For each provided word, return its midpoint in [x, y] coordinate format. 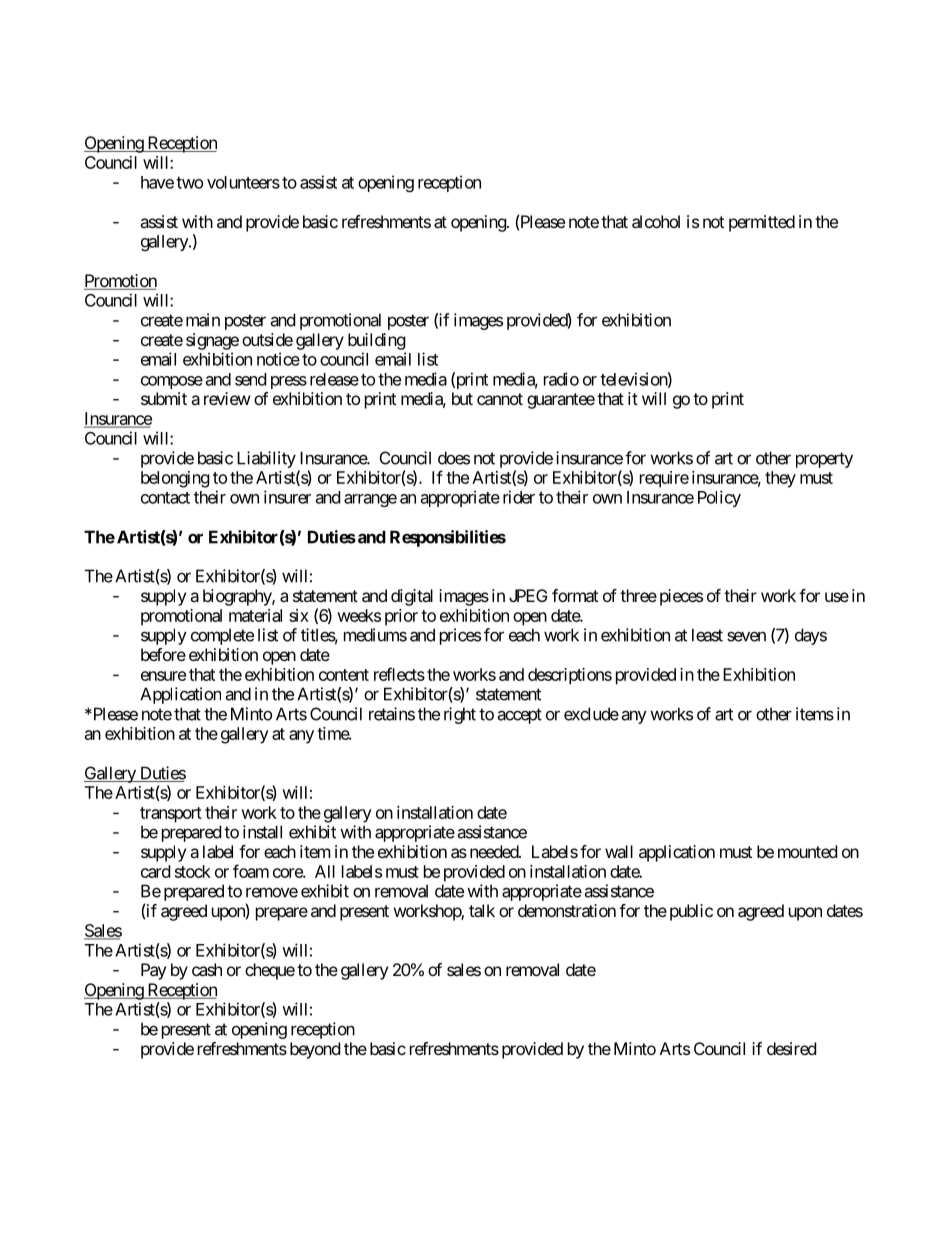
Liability [266, 459]
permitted [762, 223]
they [780, 479]
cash [207, 969]
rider [519, 497]
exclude [591, 714]
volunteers [243, 182]
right [460, 715]
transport [171, 815]
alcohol [656, 221]
